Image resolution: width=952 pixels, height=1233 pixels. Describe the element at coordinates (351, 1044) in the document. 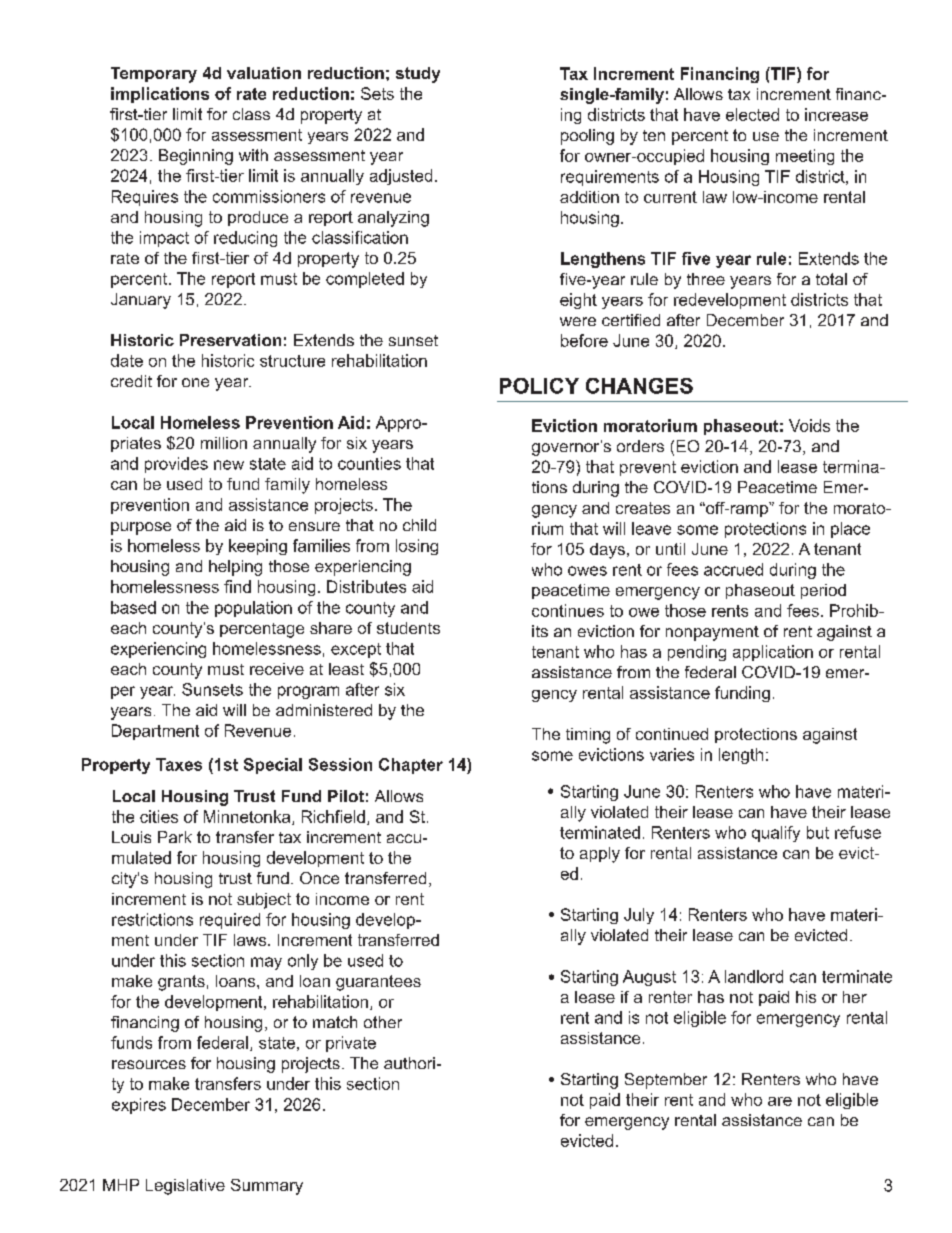

I see `private` at that location.
